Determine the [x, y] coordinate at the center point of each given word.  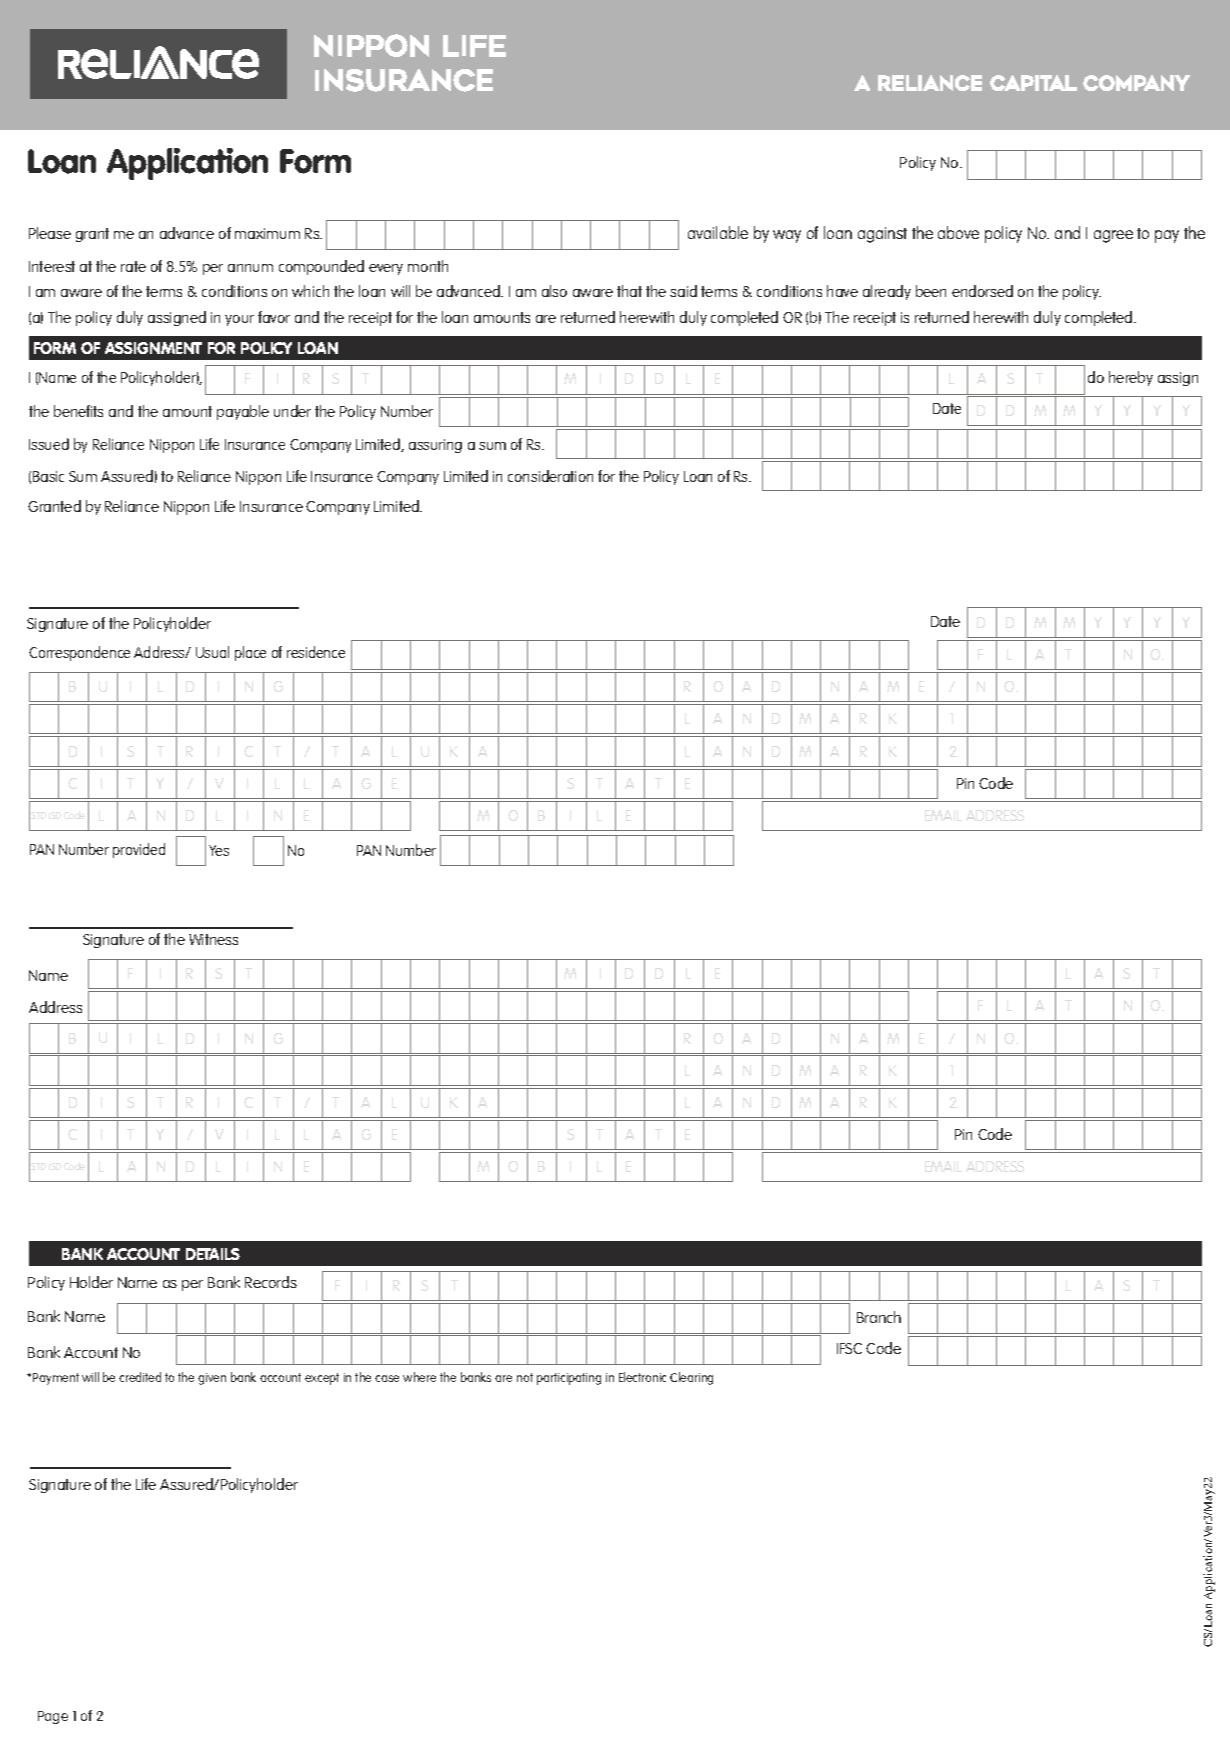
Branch [879, 1317]
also [554, 291]
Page [53, 1717]
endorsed [982, 291]
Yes [219, 850]
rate [133, 266]
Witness [213, 939]
